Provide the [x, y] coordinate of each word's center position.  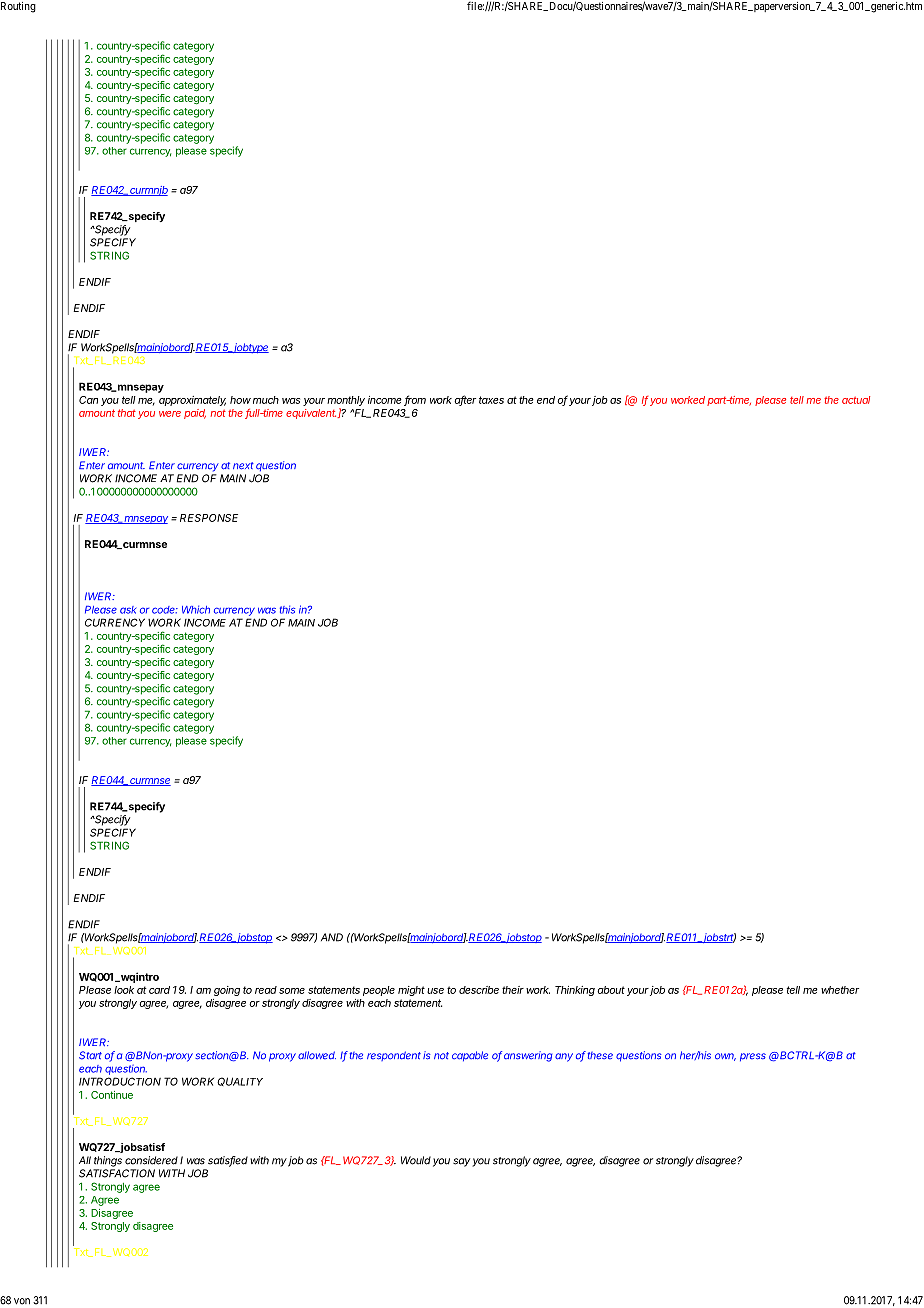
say [461, 1162]
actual [856, 400]
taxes [491, 400]
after [465, 400]
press [753, 1057]
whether [840, 990]
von [22, 1301]
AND [332, 937]
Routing [18, 7]
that [127, 413]
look [124, 990]
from [415, 400]
